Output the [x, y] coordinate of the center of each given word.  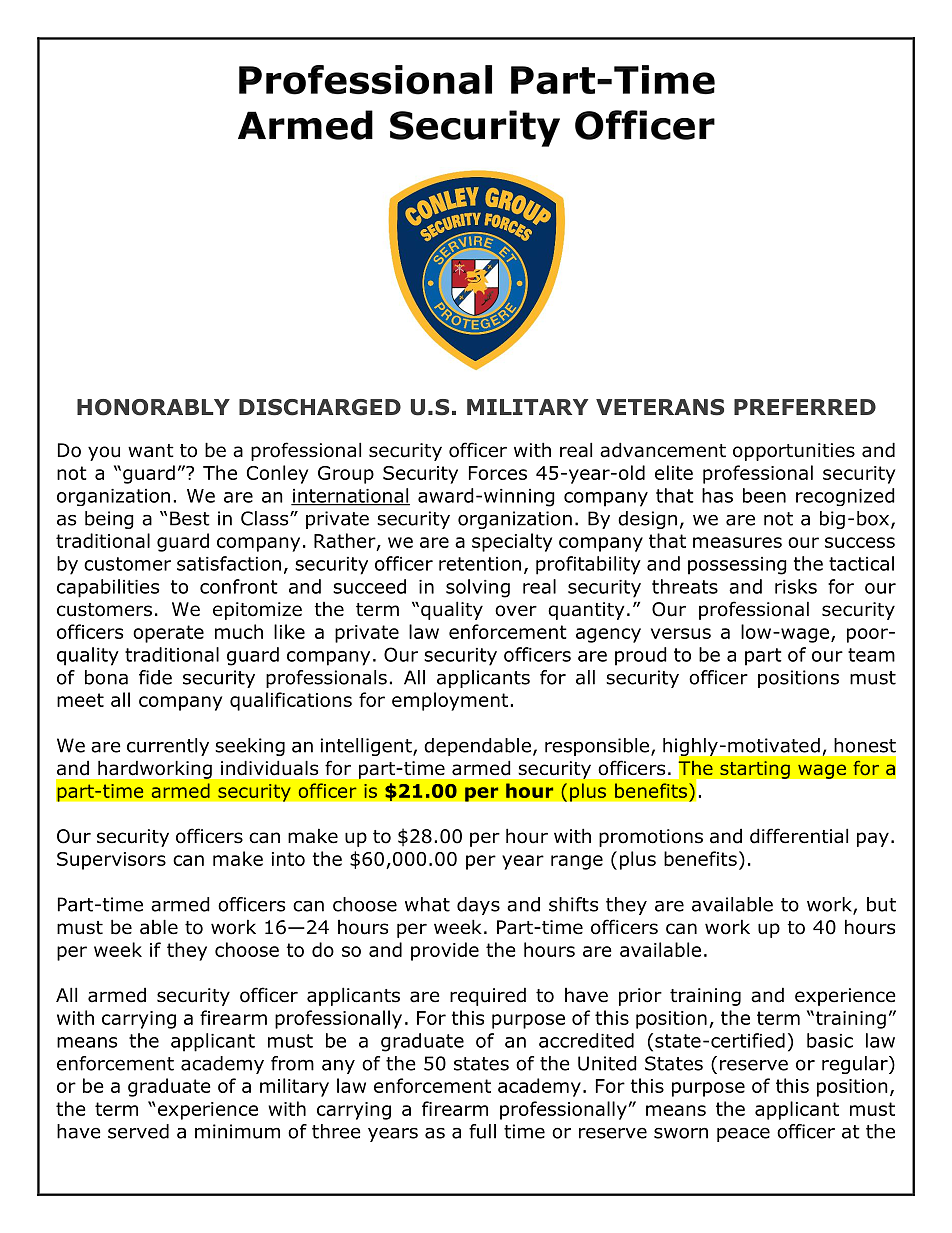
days [478, 906]
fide [155, 677]
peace [743, 1134]
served [138, 1131]
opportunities [794, 452]
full [482, 1131]
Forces [498, 473]
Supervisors [111, 861]
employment [450, 701]
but [881, 904]
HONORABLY [153, 407]
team [871, 655]
